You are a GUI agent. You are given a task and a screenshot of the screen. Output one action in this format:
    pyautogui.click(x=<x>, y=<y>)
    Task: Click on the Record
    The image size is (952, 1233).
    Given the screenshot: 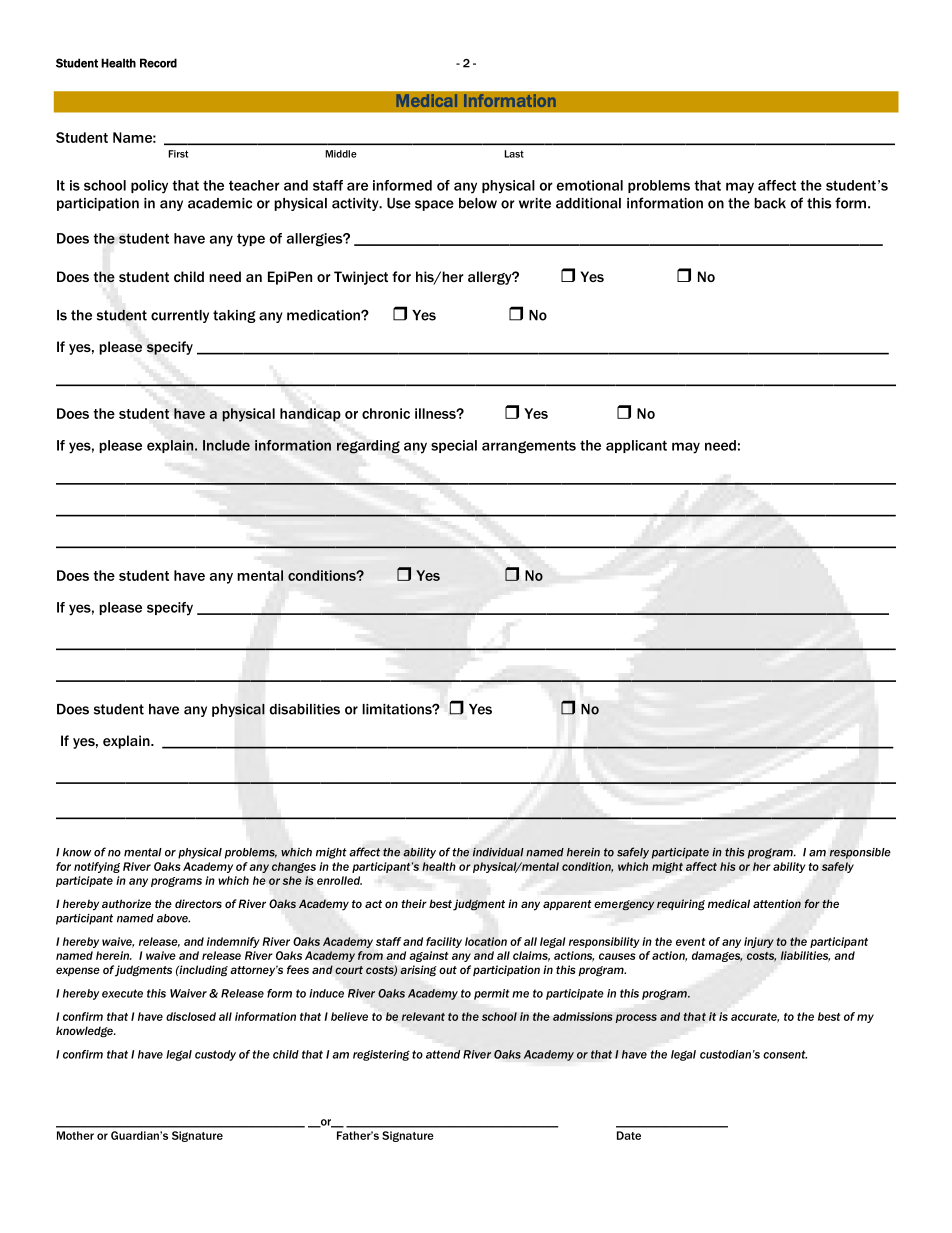 What is the action you would take?
    pyautogui.click(x=158, y=63)
